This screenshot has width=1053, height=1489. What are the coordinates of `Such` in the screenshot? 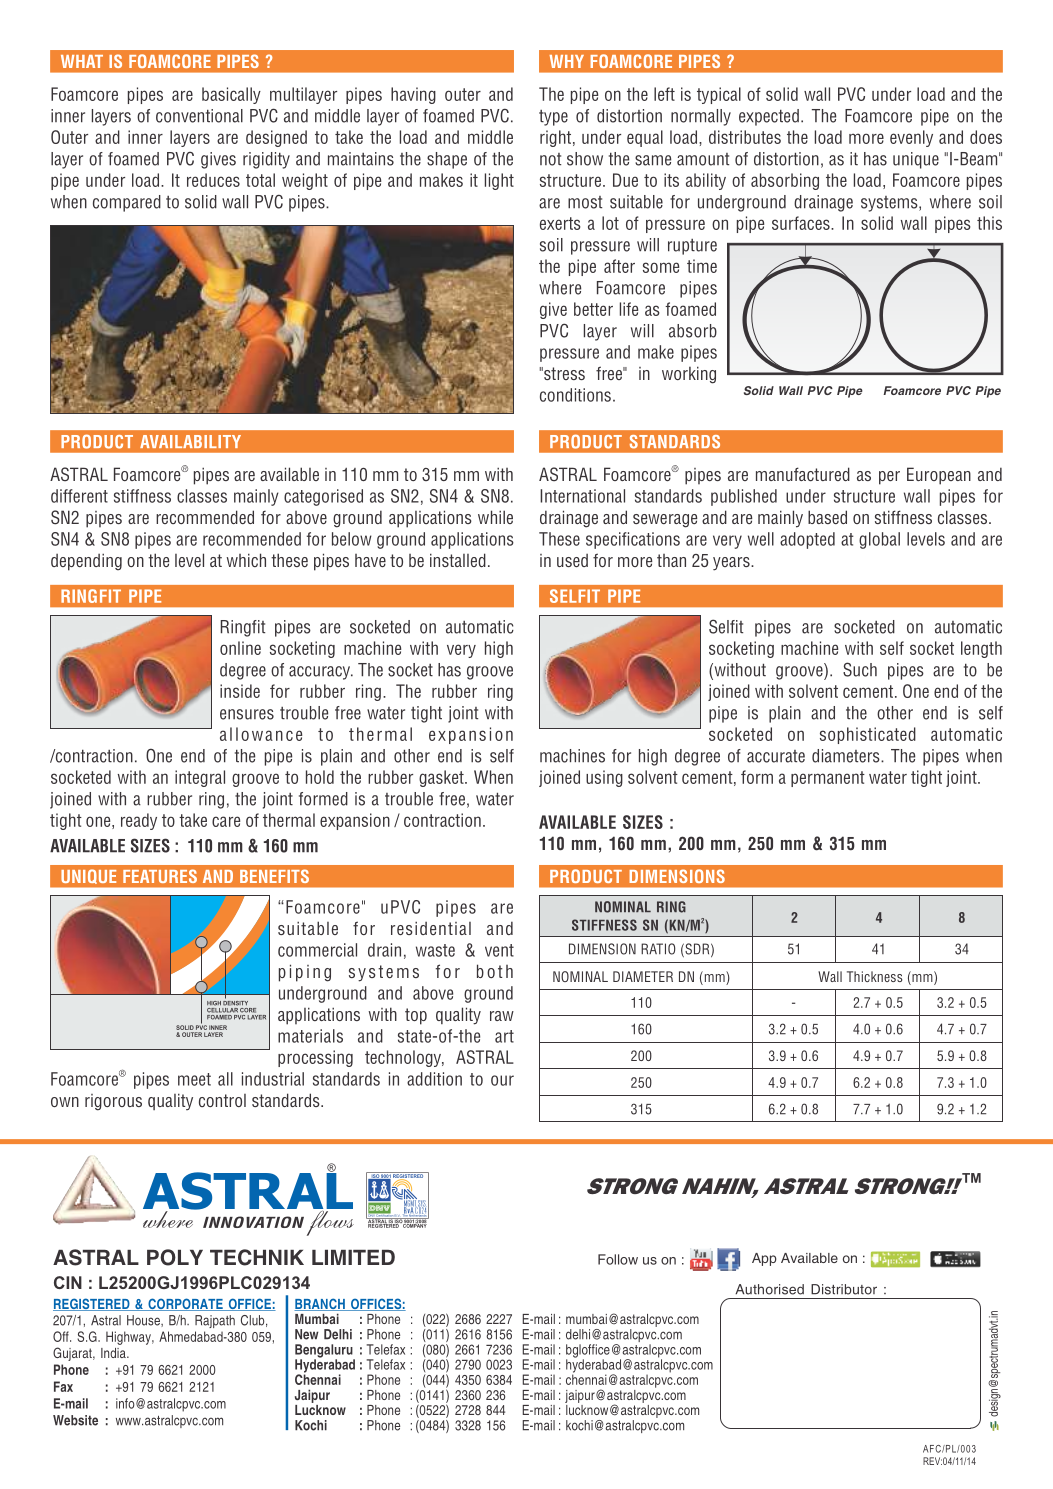 It's located at (860, 669).
